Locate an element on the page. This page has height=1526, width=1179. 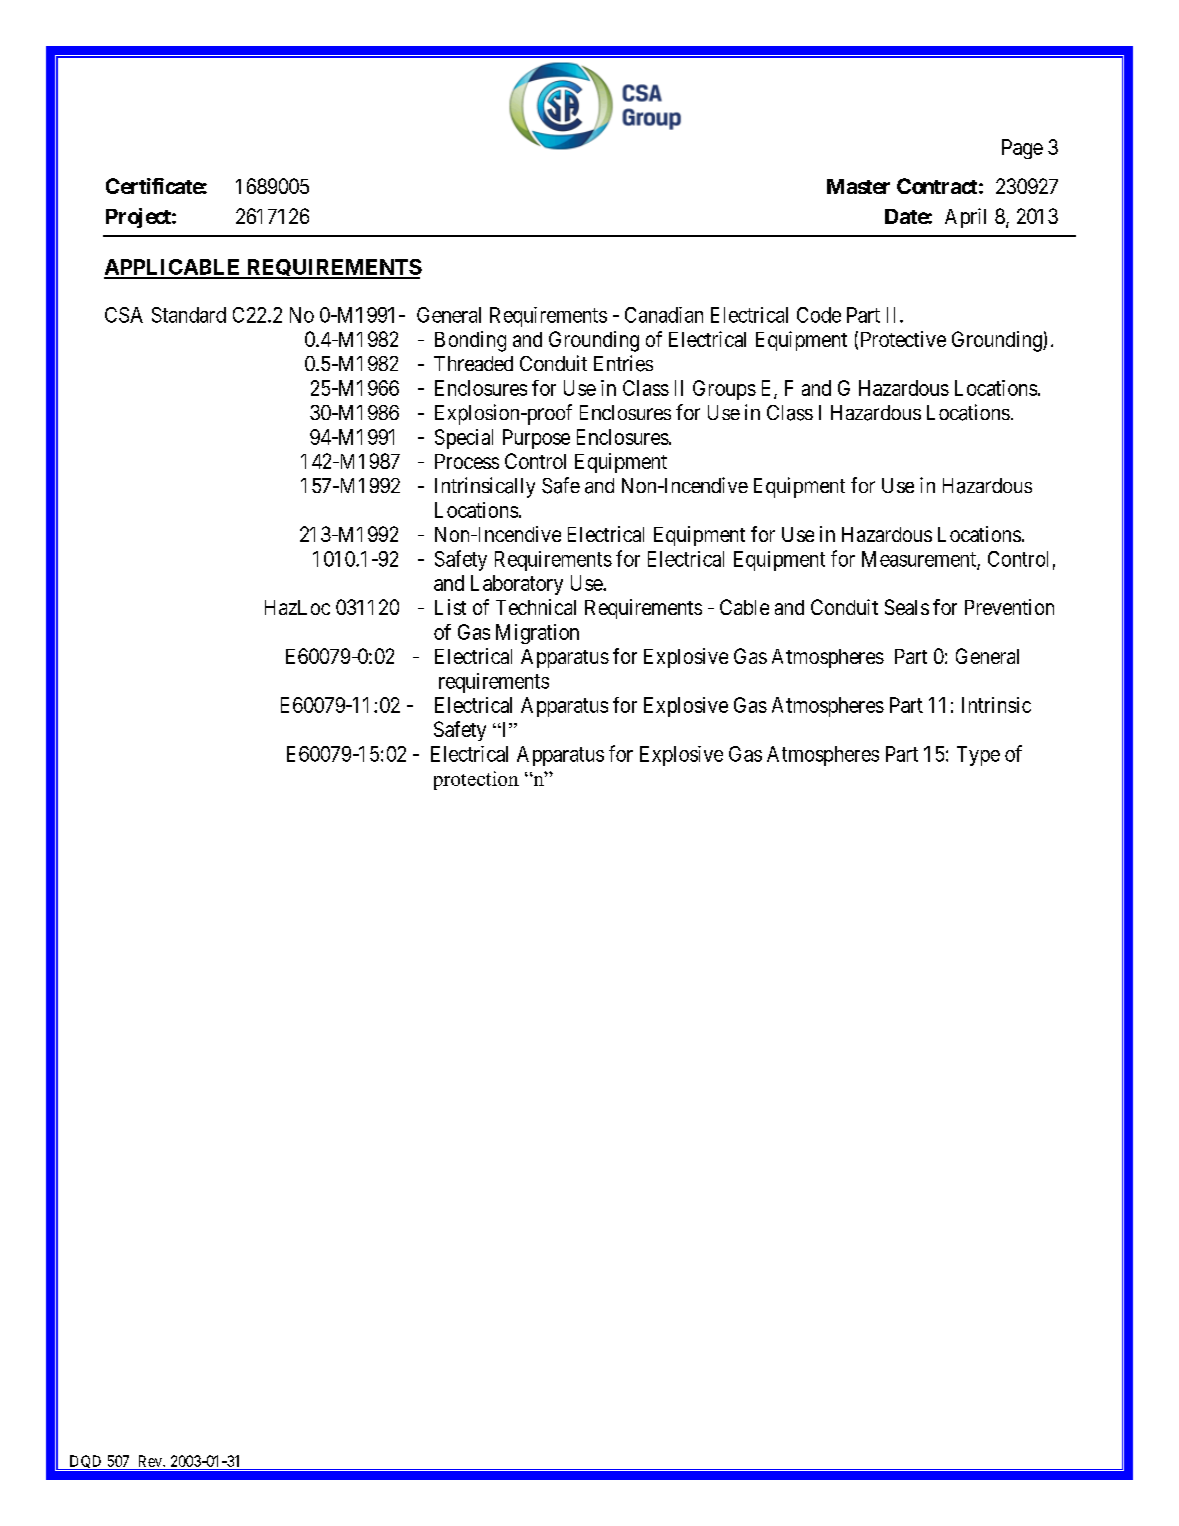
Measurement is located at coordinates (920, 560).
